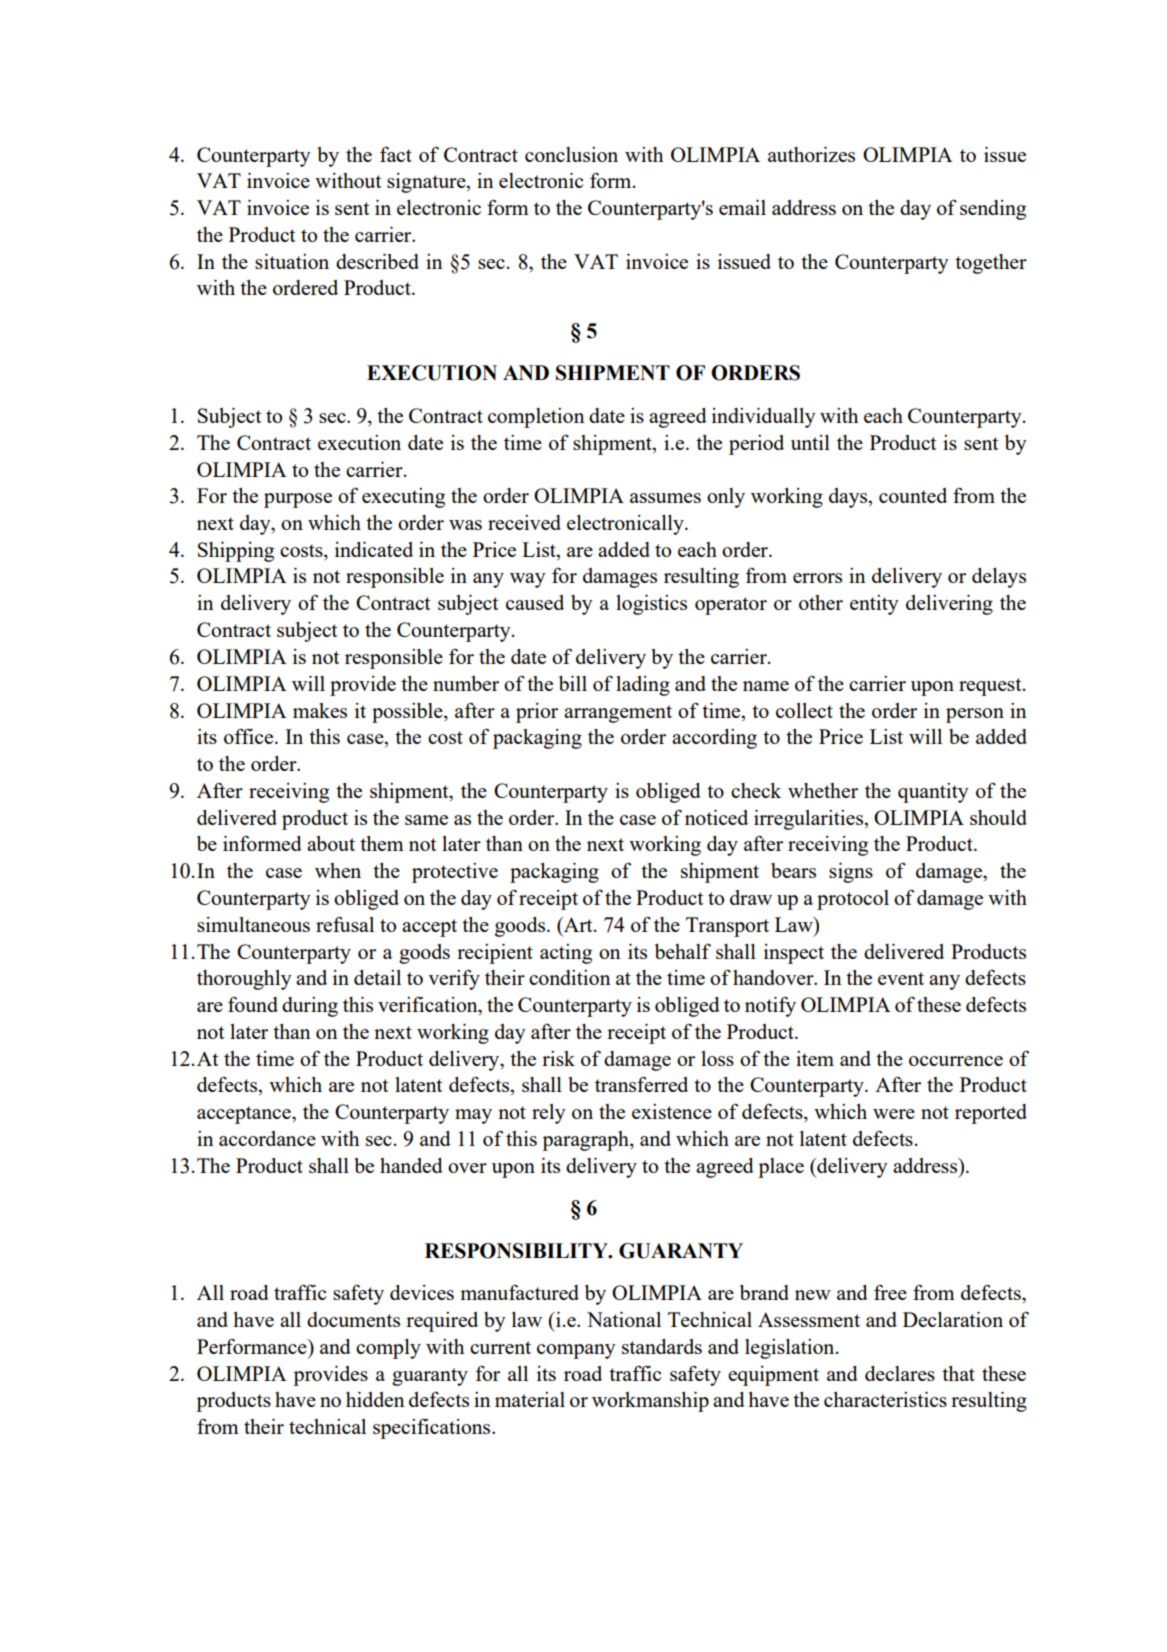  I want to click on hidden, so click(375, 1399).
